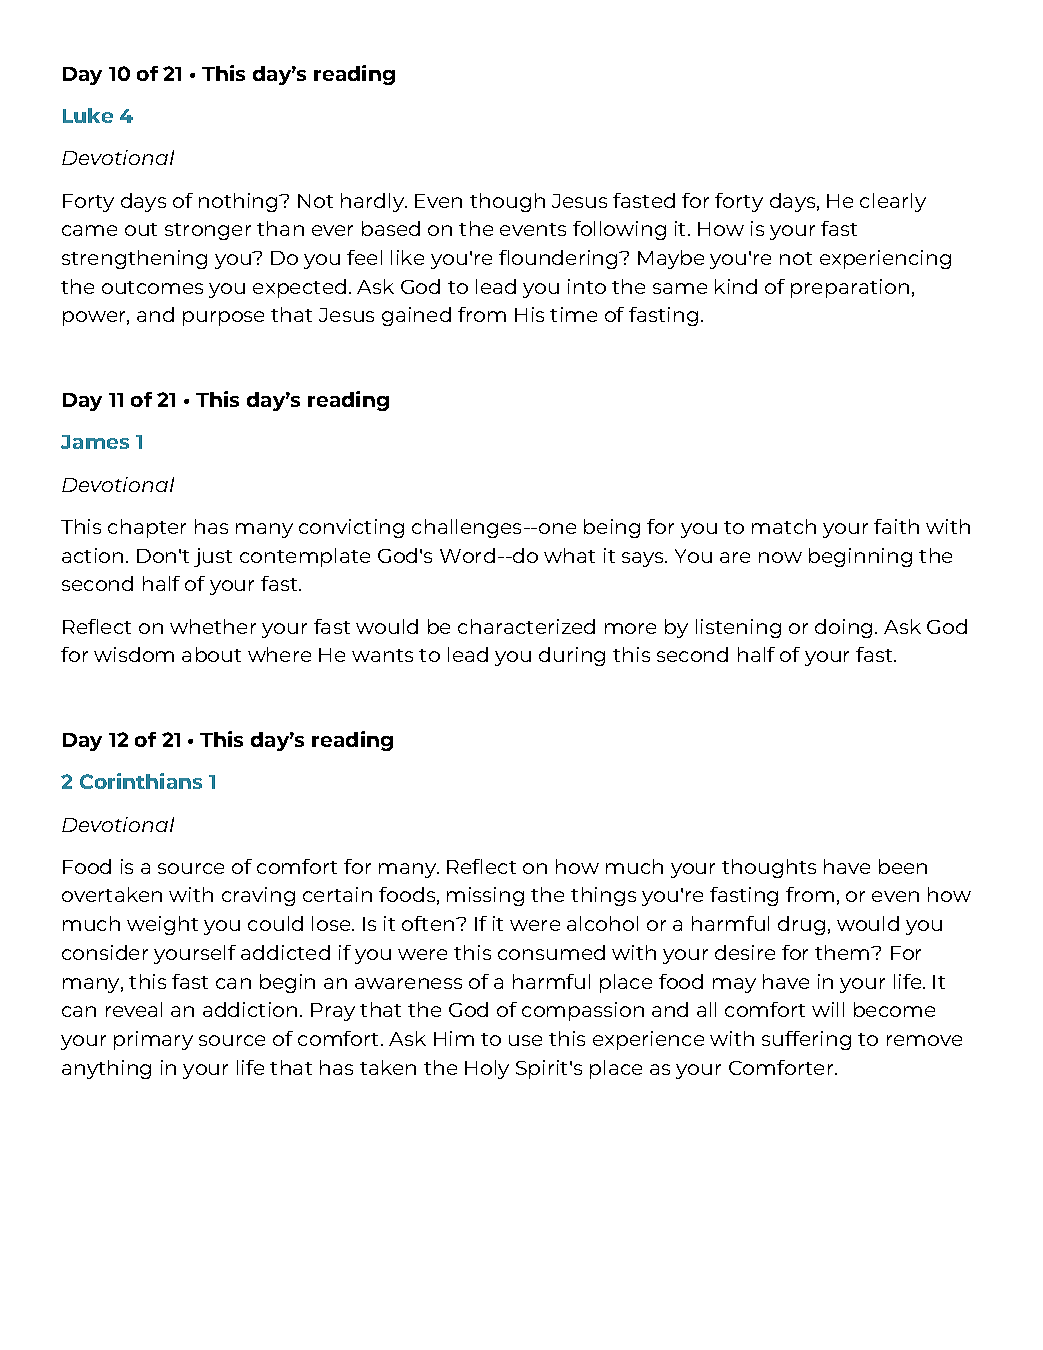 This screenshot has width=1043, height=1350. What do you see at coordinates (525, 1040) in the screenshot?
I see `use` at bounding box center [525, 1040].
